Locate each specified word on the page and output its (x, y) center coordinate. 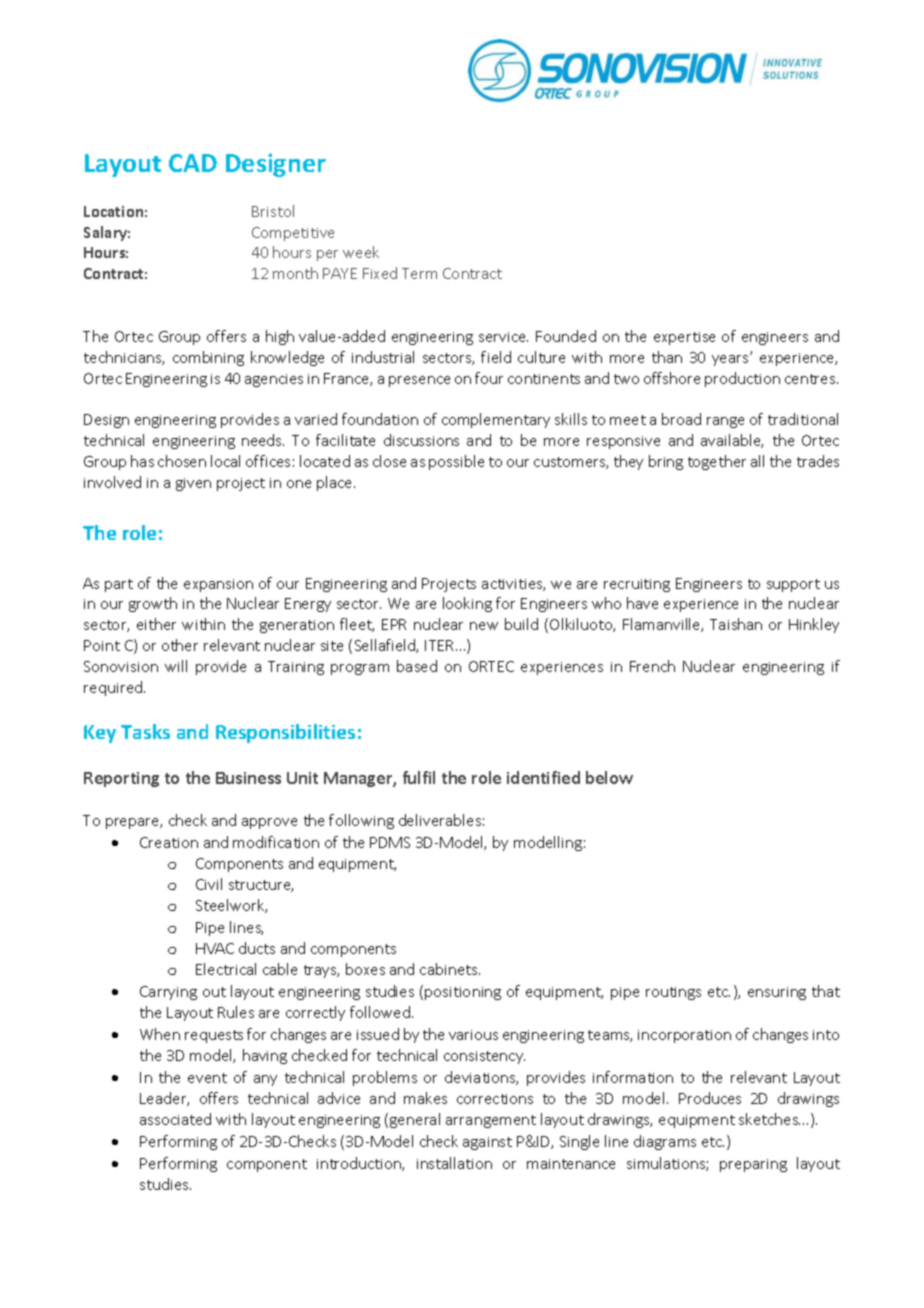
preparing (753, 1165)
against (487, 1143)
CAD (193, 163)
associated (175, 1119)
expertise (684, 338)
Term (419, 273)
